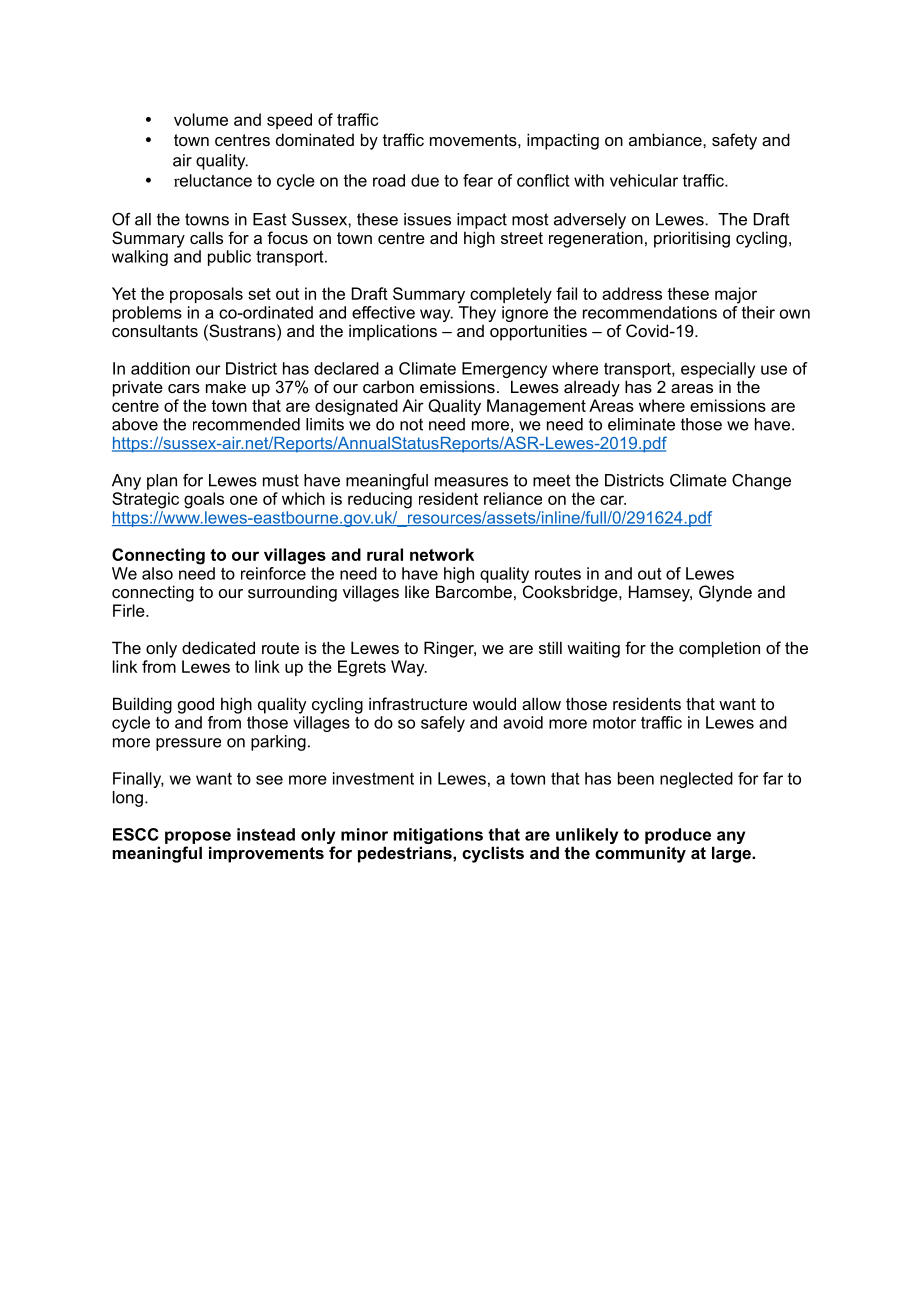 The image size is (924, 1308). Describe the element at coordinates (198, 837) in the document. I see `propose` at that location.
